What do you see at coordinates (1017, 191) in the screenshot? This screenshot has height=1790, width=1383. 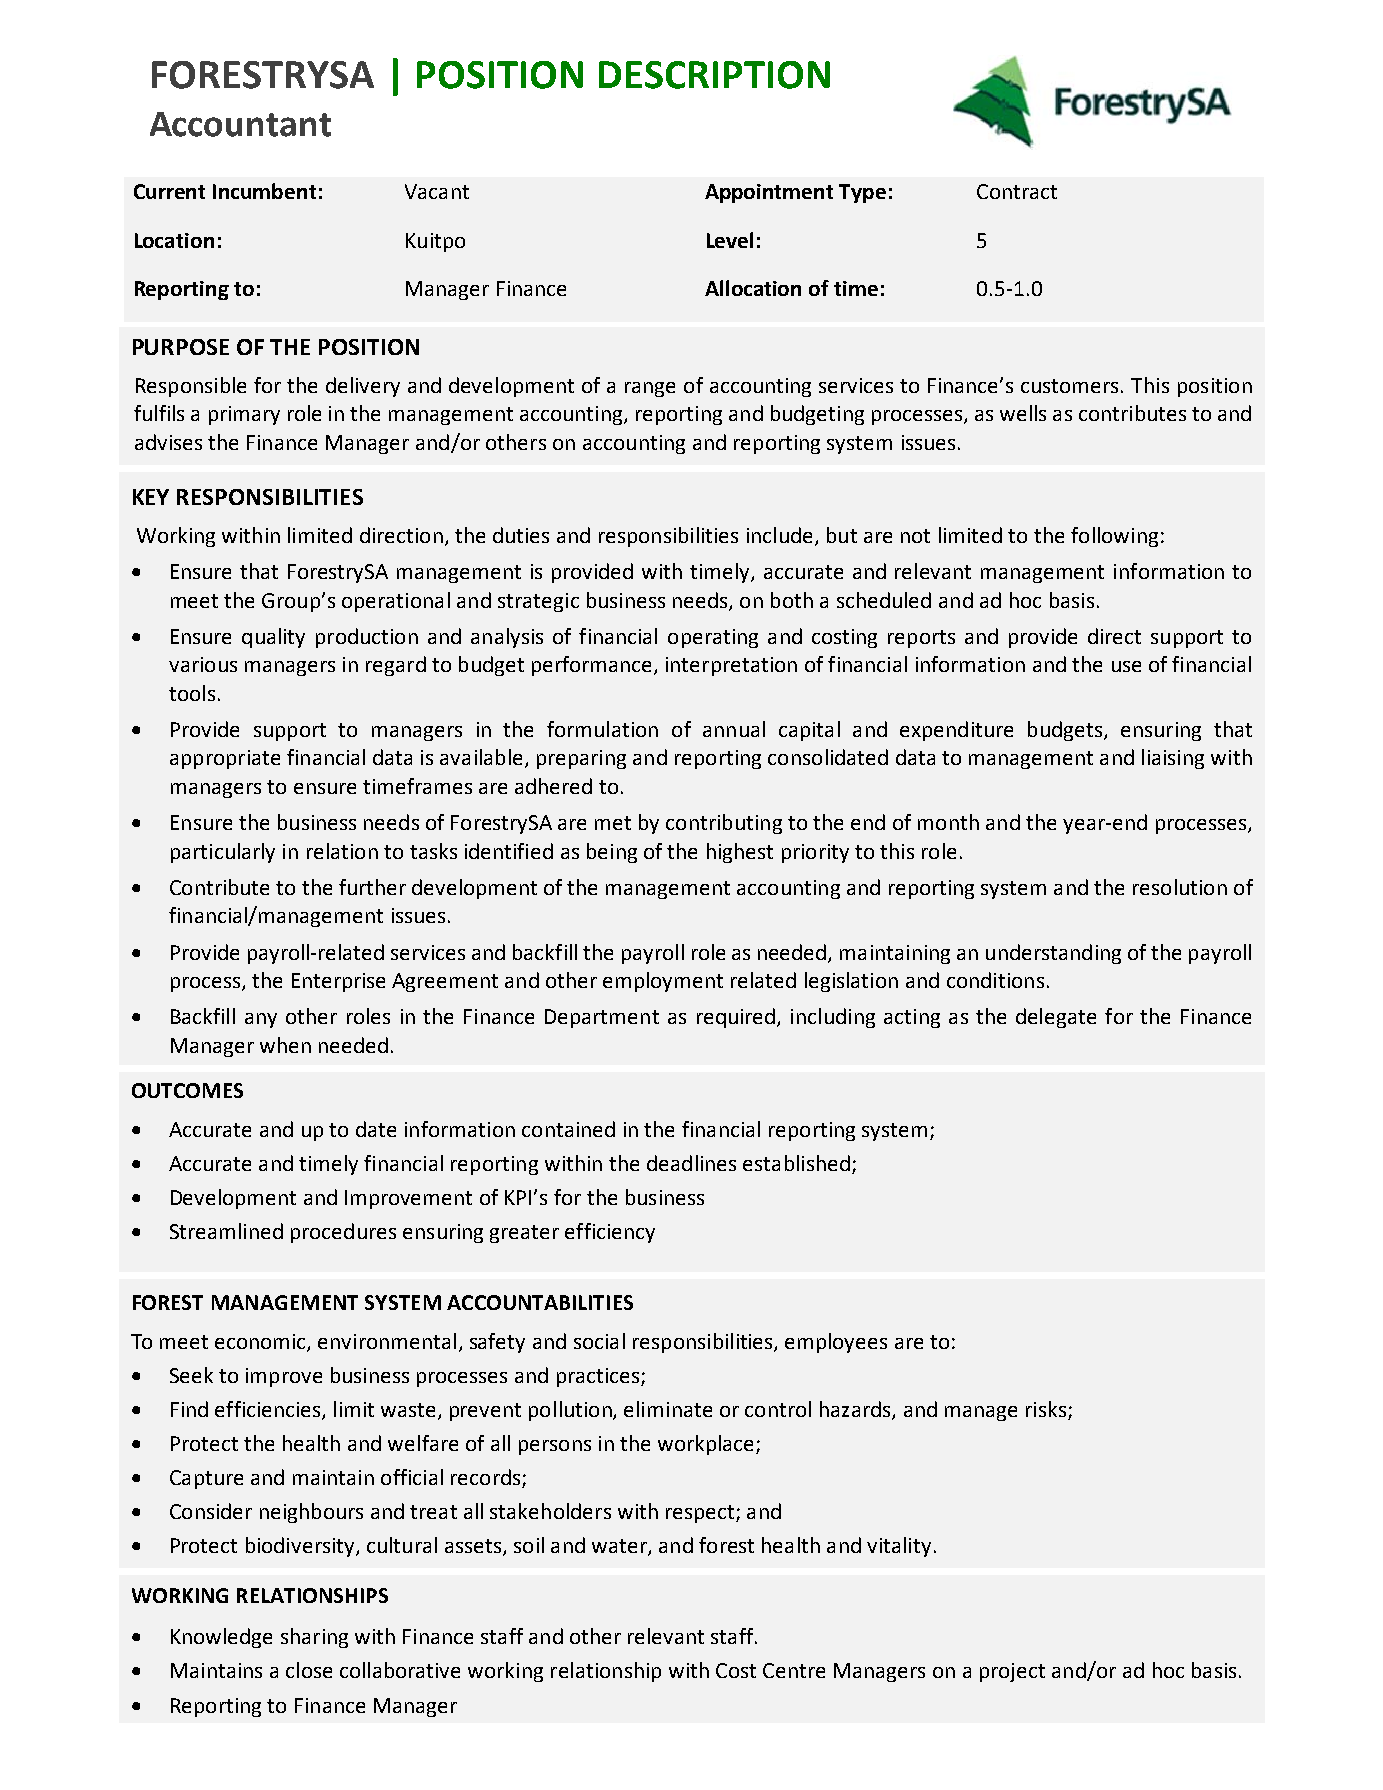 I see `Contract` at bounding box center [1017, 191].
